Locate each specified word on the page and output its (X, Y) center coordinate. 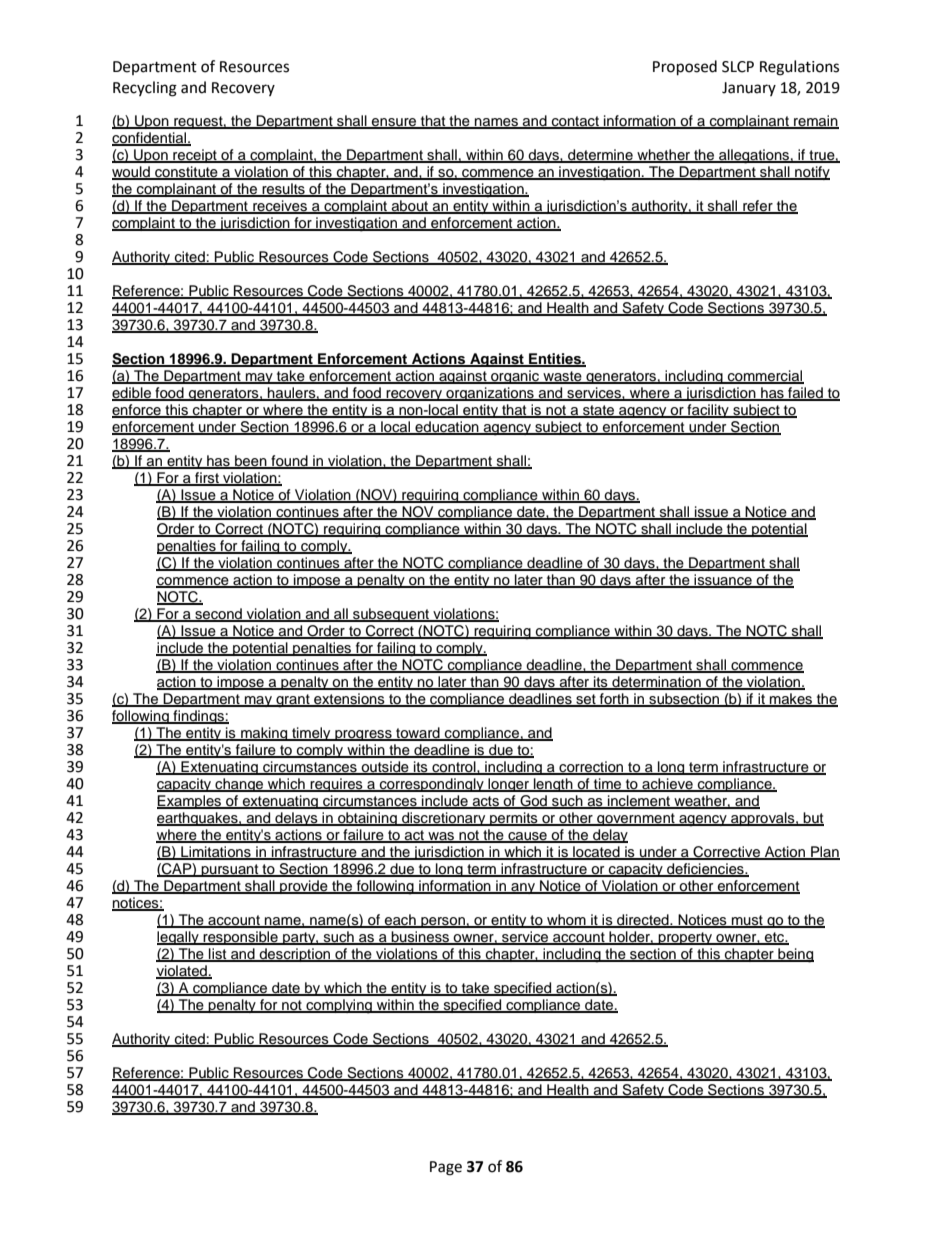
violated (182, 972)
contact (575, 122)
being (795, 955)
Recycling (145, 89)
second (218, 615)
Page (446, 1168)
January (749, 89)
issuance (723, 581)
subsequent (391, 615)
